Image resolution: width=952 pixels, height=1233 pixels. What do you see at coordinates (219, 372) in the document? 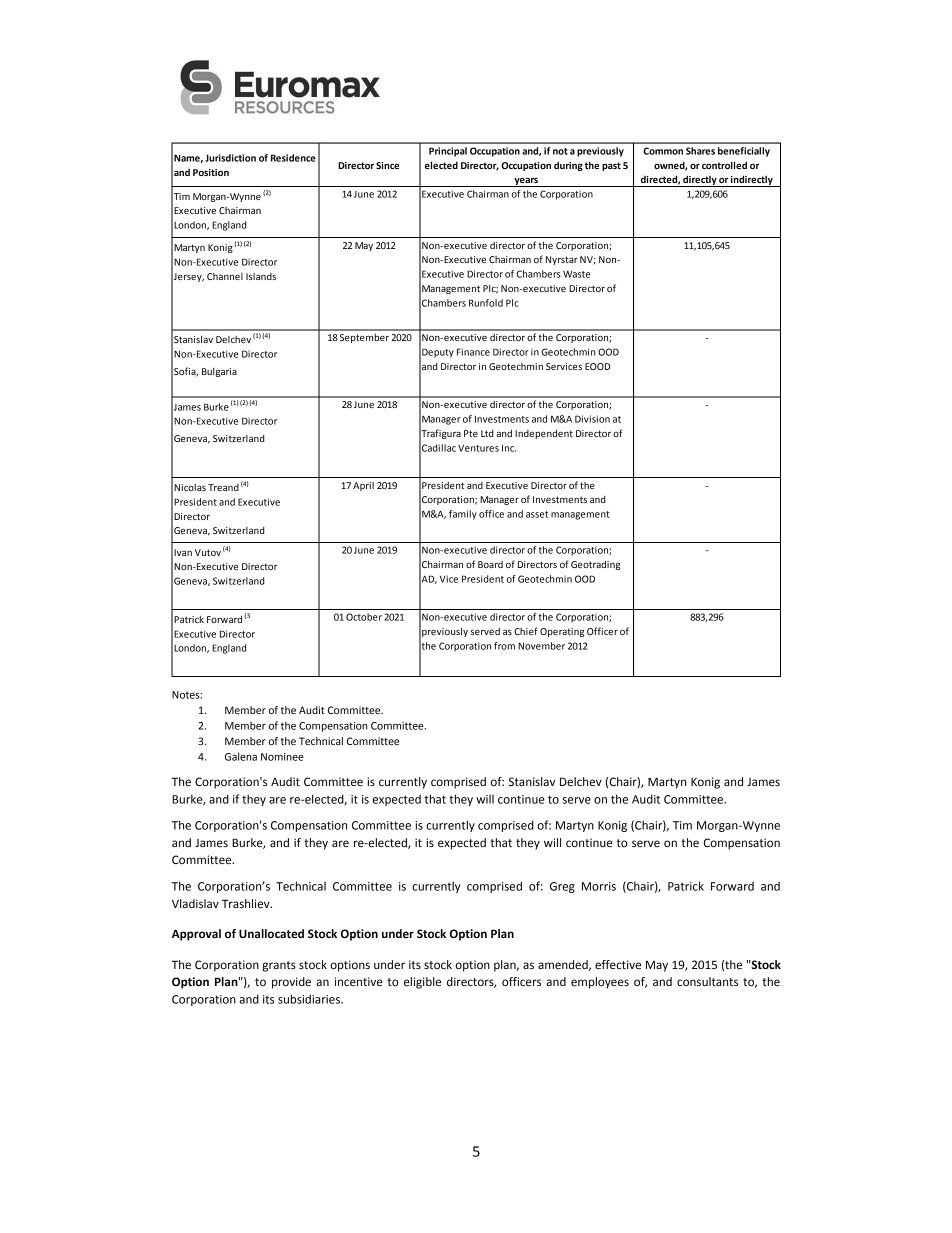
I see `Bulgaria` at bounding box center [219, 372].
